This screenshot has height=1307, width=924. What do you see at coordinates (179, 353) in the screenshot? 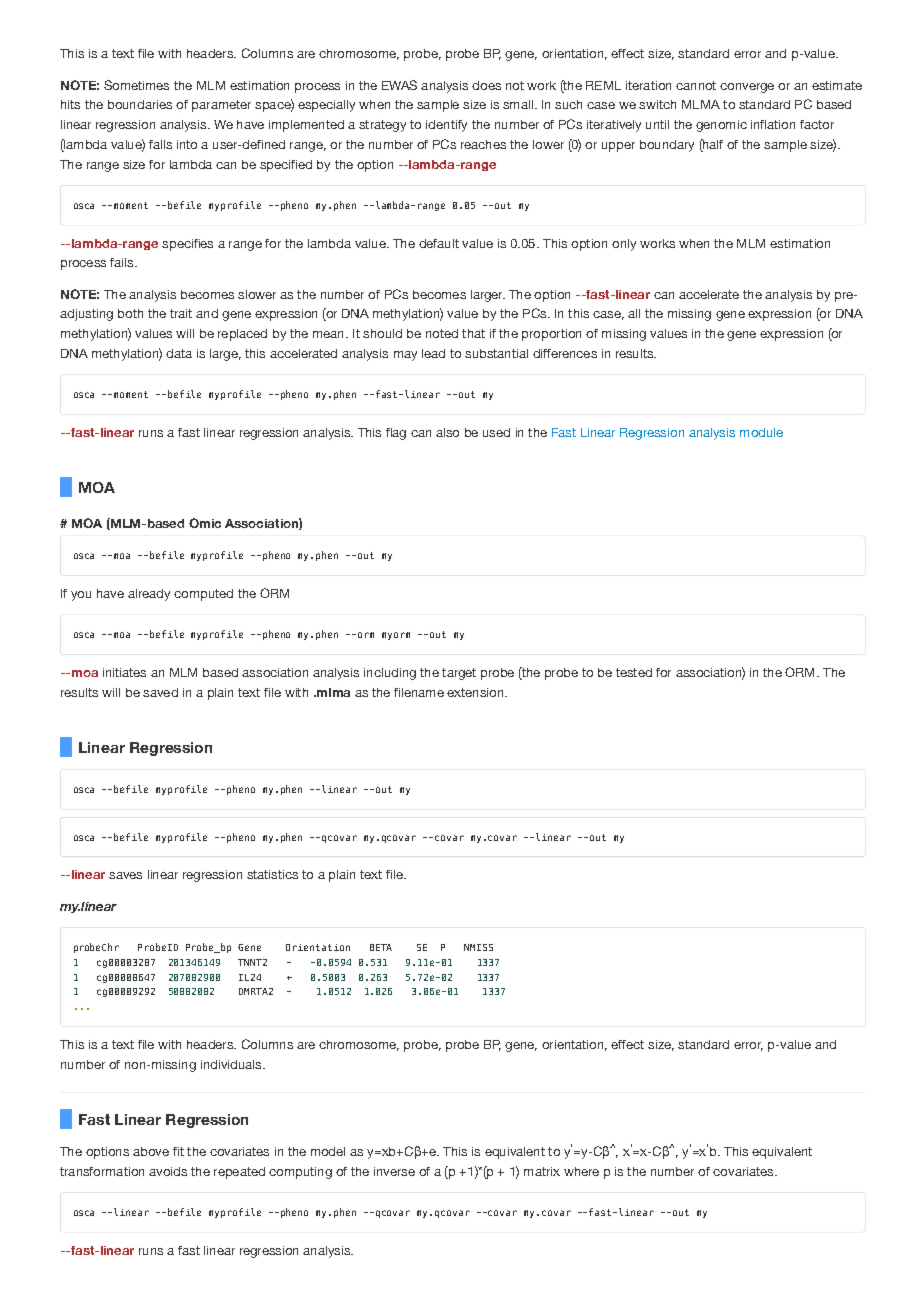
I see `data` at bounding box center [179, 353].
